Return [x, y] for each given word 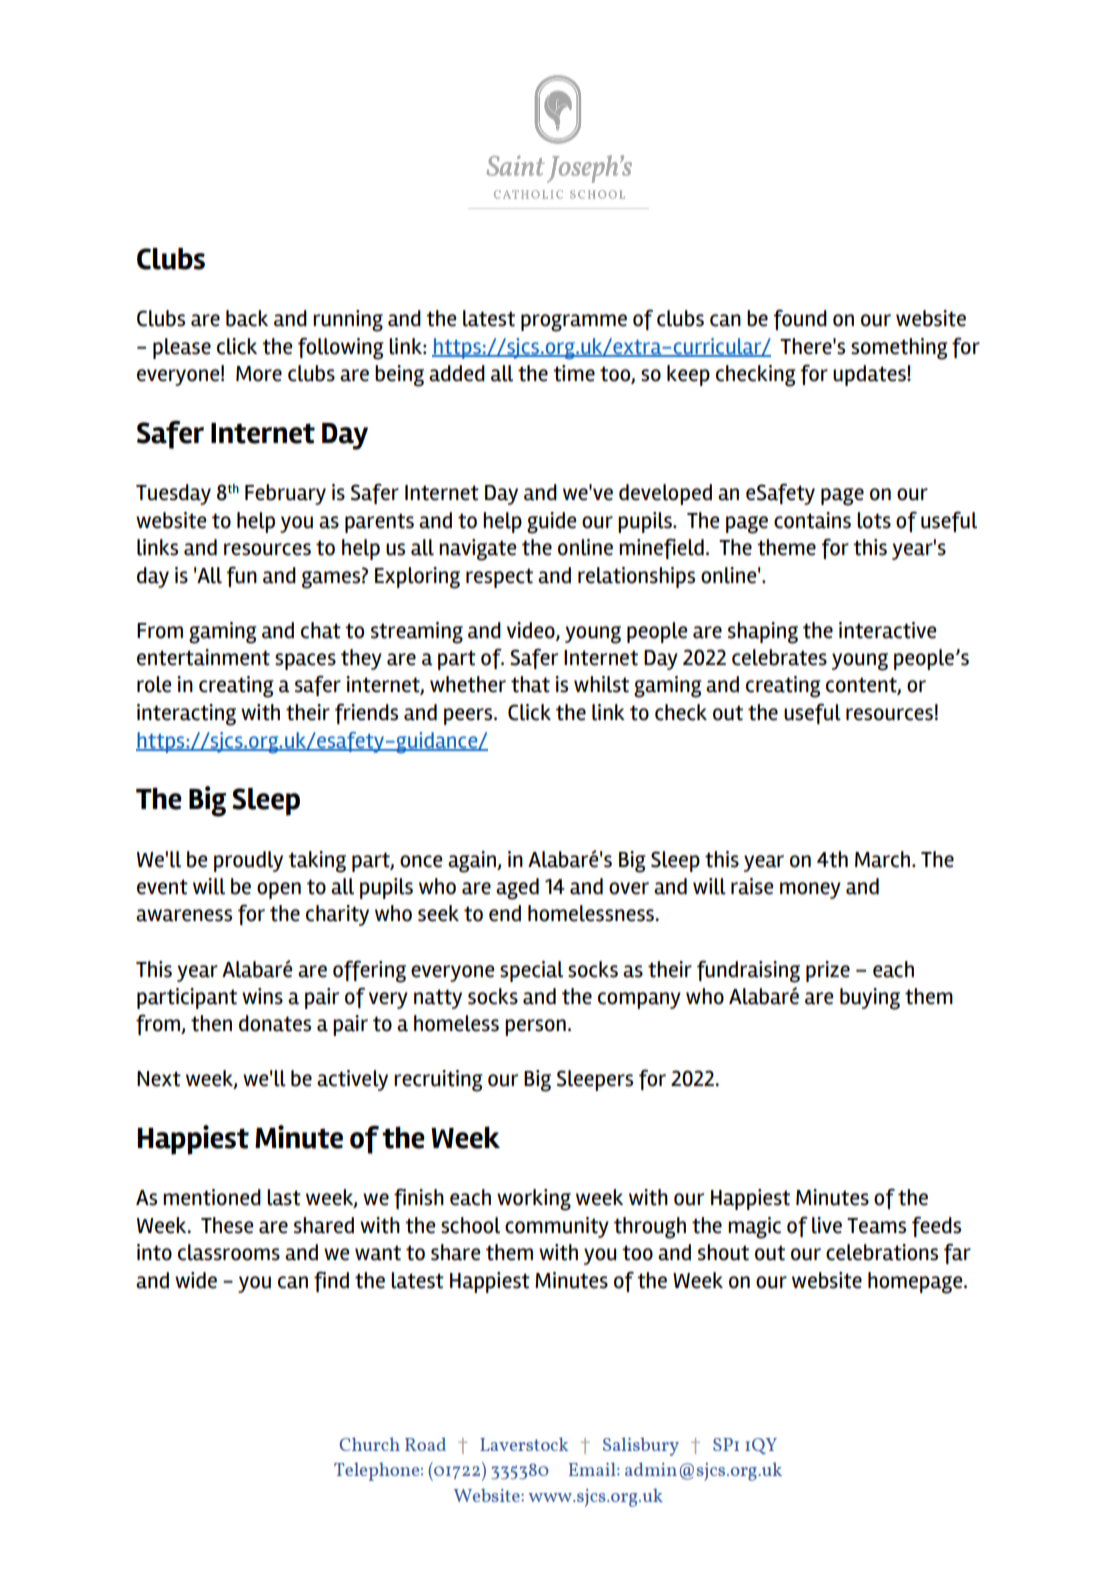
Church [369, 1444]
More [259, 374]
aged [517, 889]
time [574, 373]
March [884, 859]
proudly [248, 861]
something [899, 349]
